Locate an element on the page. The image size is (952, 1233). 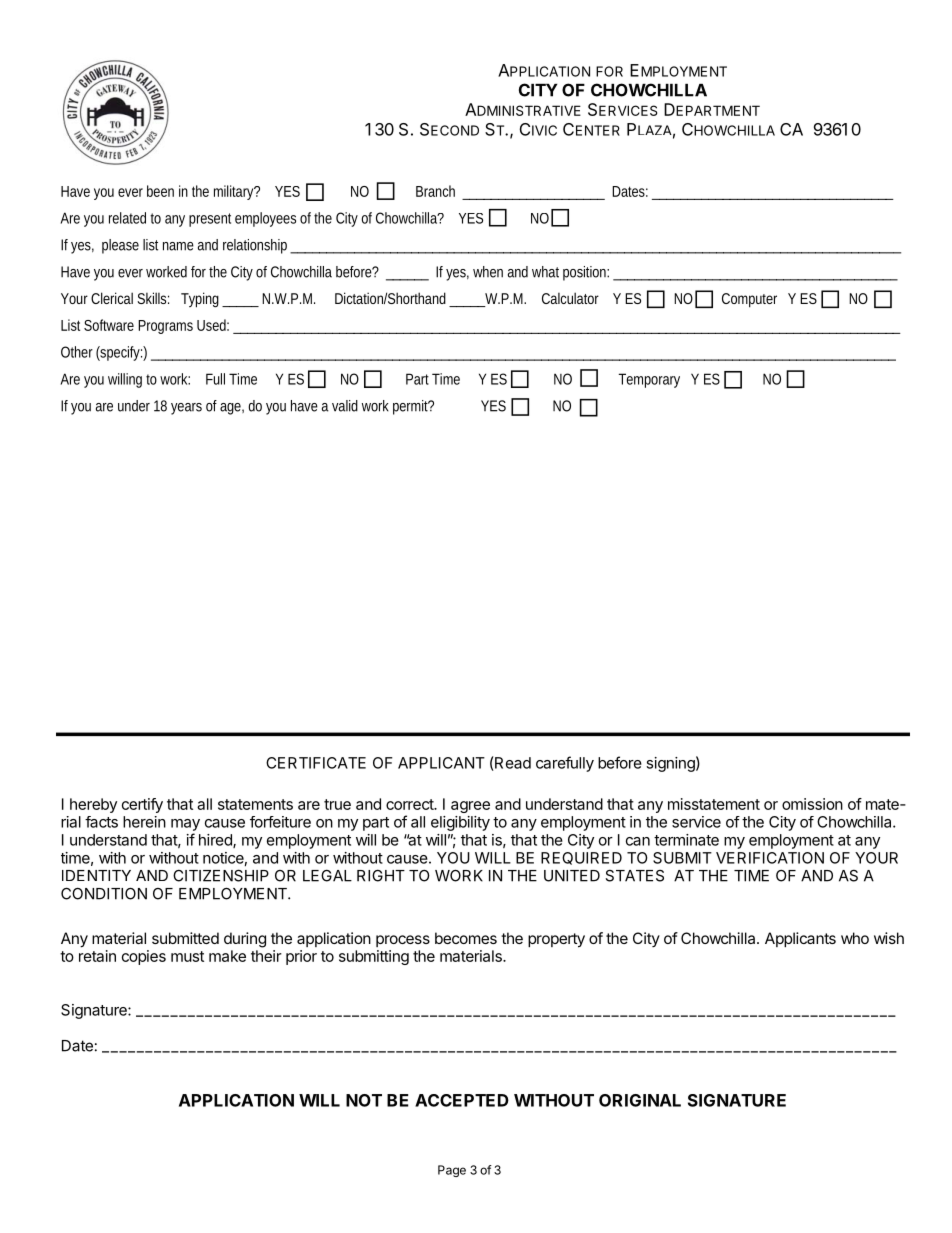
Branch is located at coordinates (435, 191).
